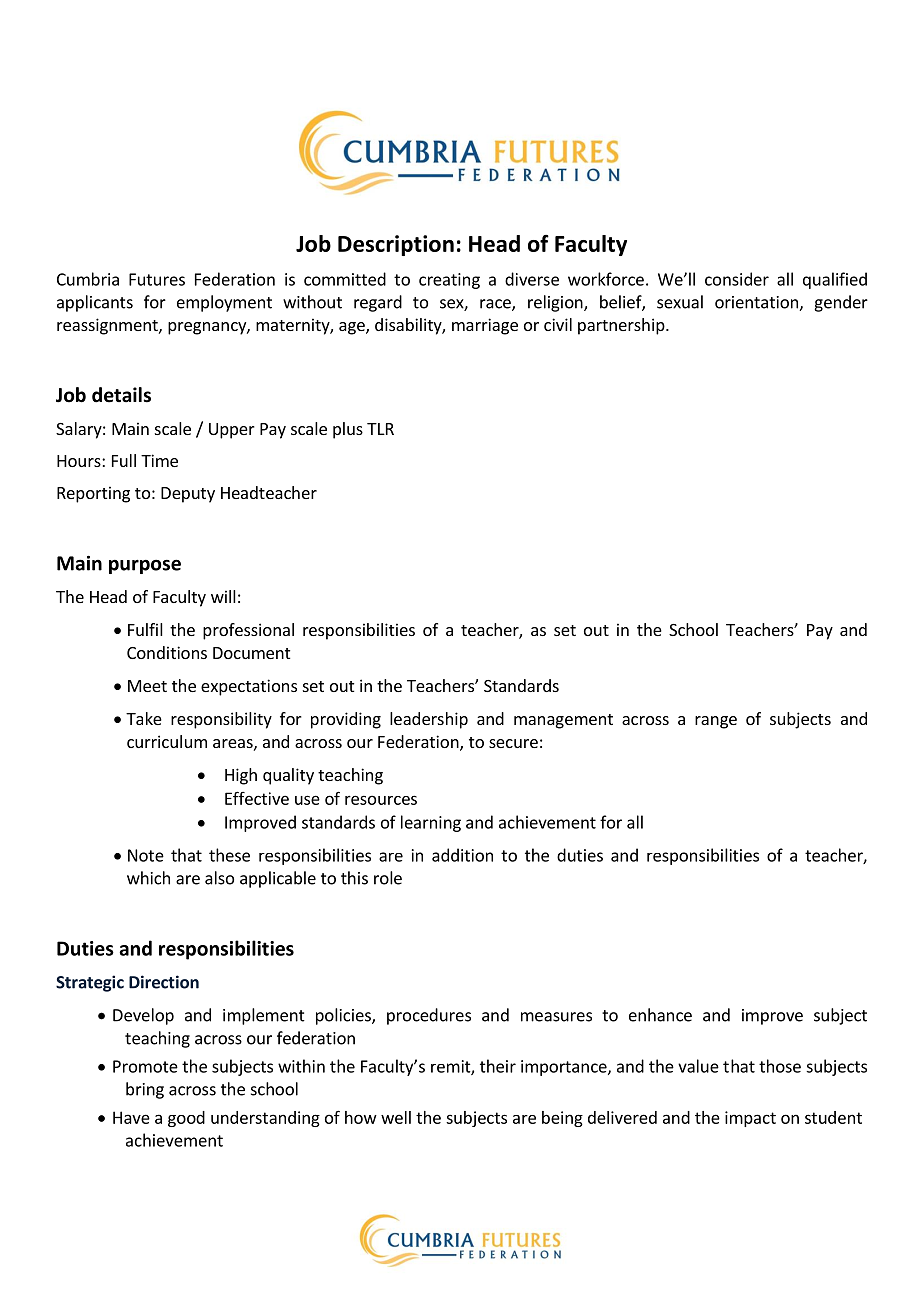  I want to click on consider, so click(737, 279).
